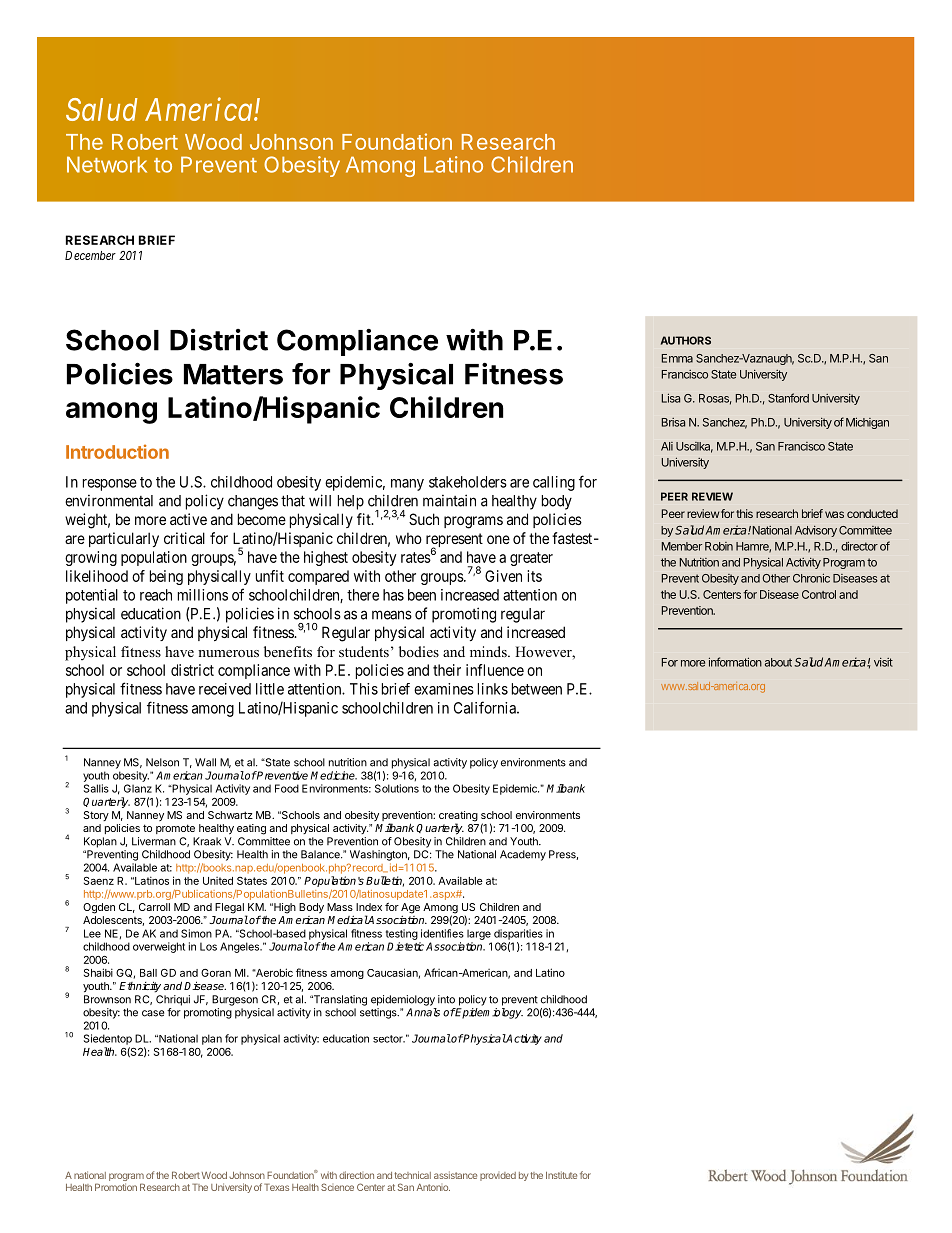 The height and width of the screenshot is (1233, 952). I want to click on provided, so click(498, 1176).
